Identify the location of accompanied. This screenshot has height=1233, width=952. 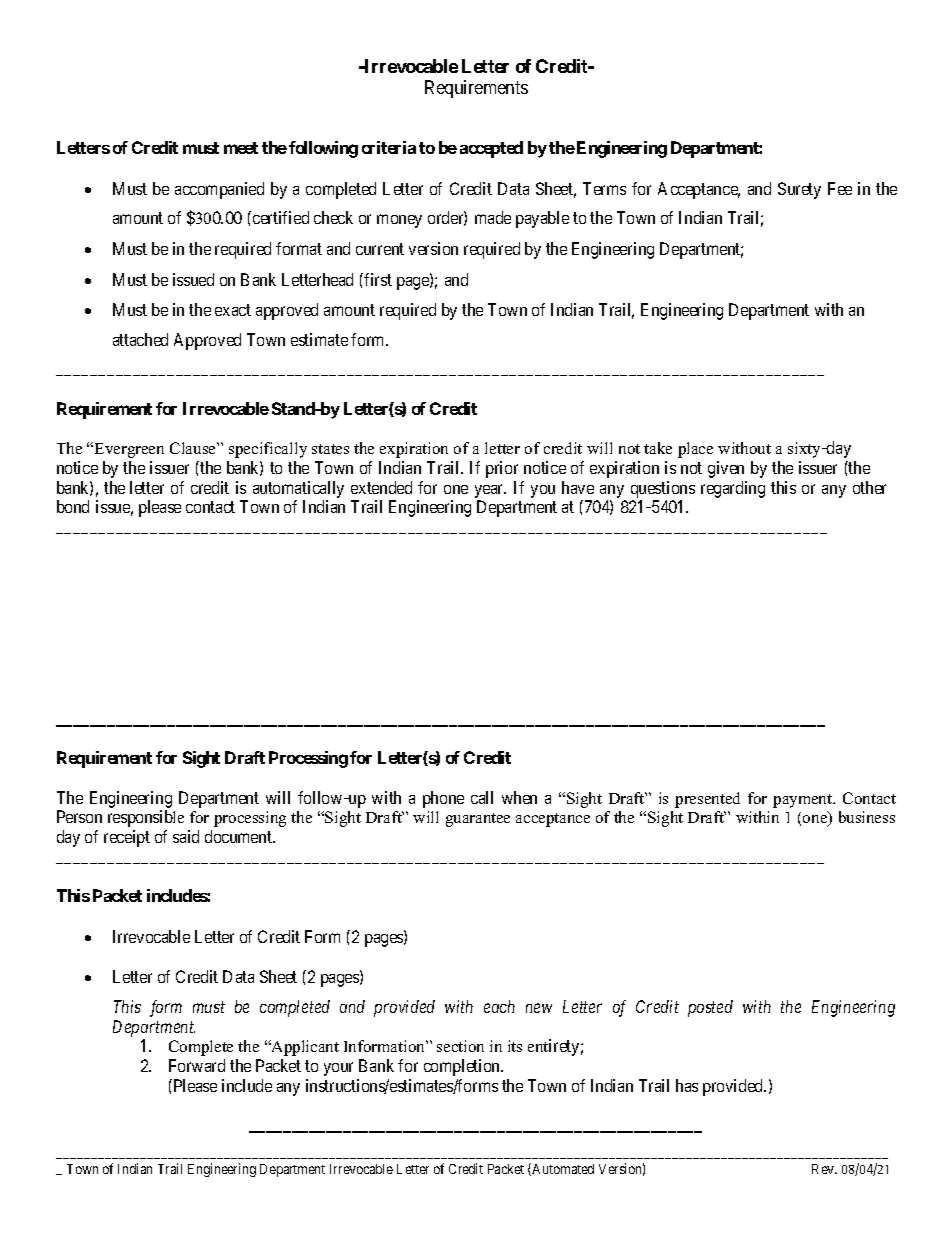
(219, 190).
